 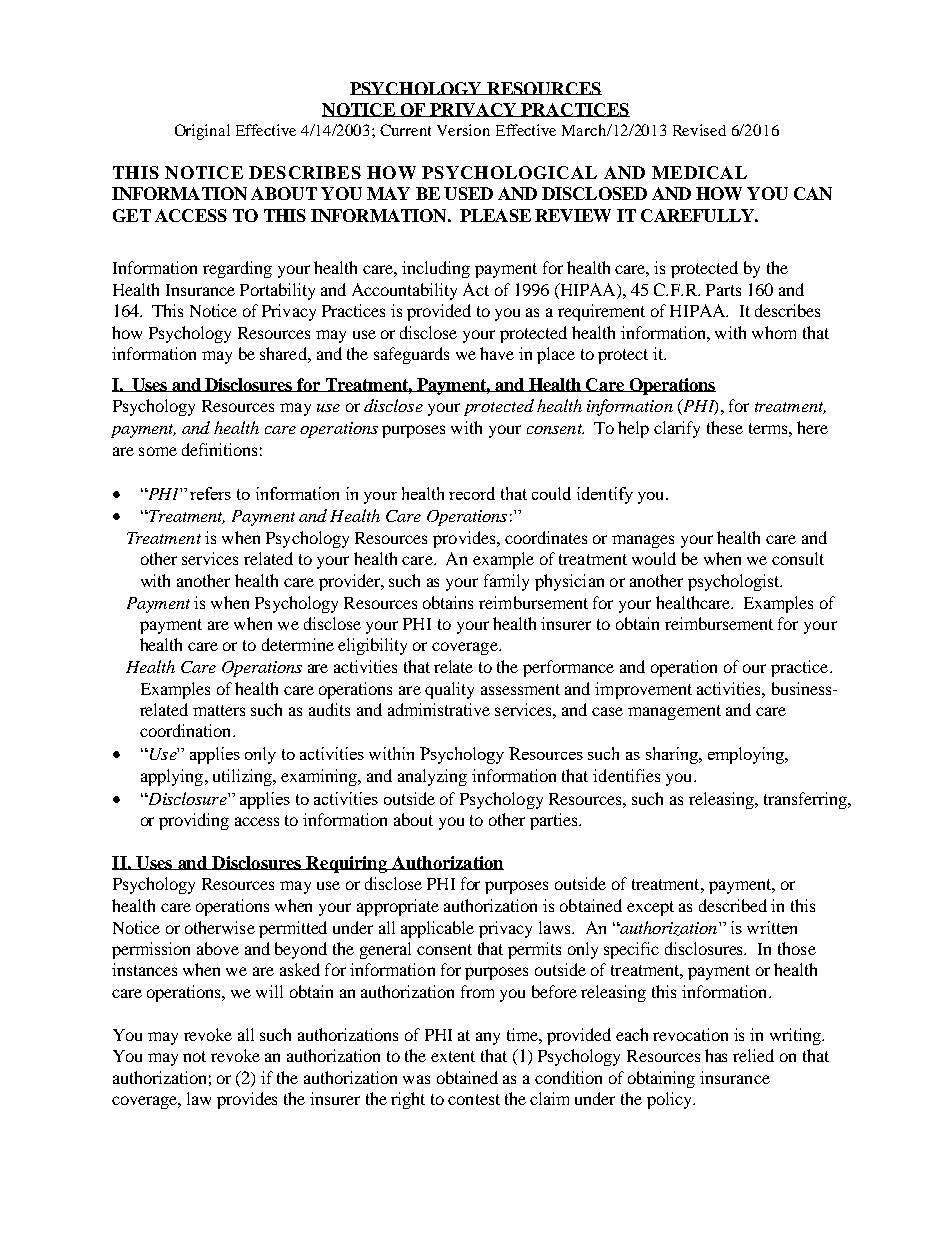 I want to click on PSYCHOLOGICAL, so click(x=509, y=172).
